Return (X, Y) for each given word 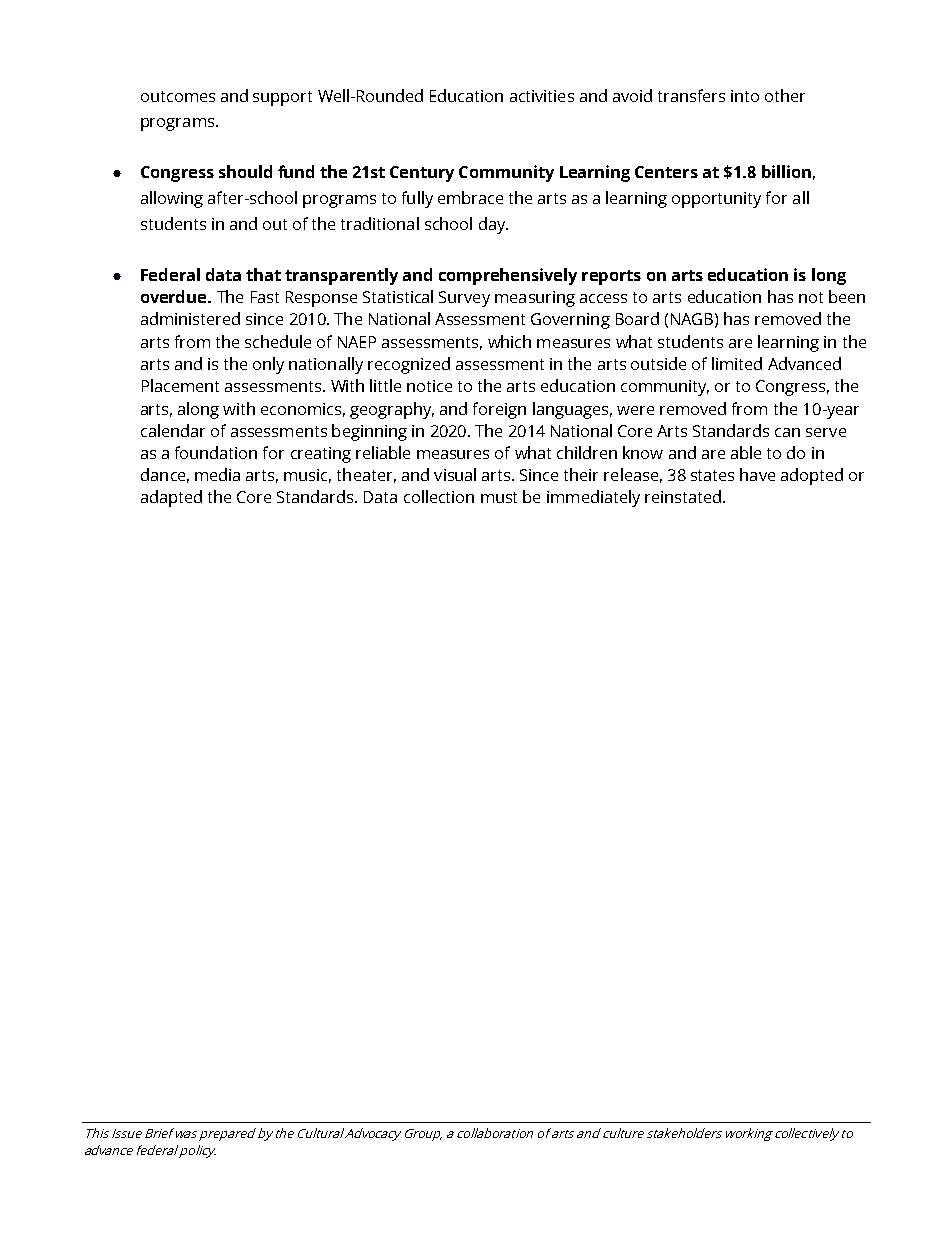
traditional (380, 223)
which (509, 341)
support (282, 98)
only (268, 365)
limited (737, 363)
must (499, 497)
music (307, 476)
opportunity (716, 200)
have (757, 474)
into (745, 96)
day (493, 225)
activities (542, 96)
